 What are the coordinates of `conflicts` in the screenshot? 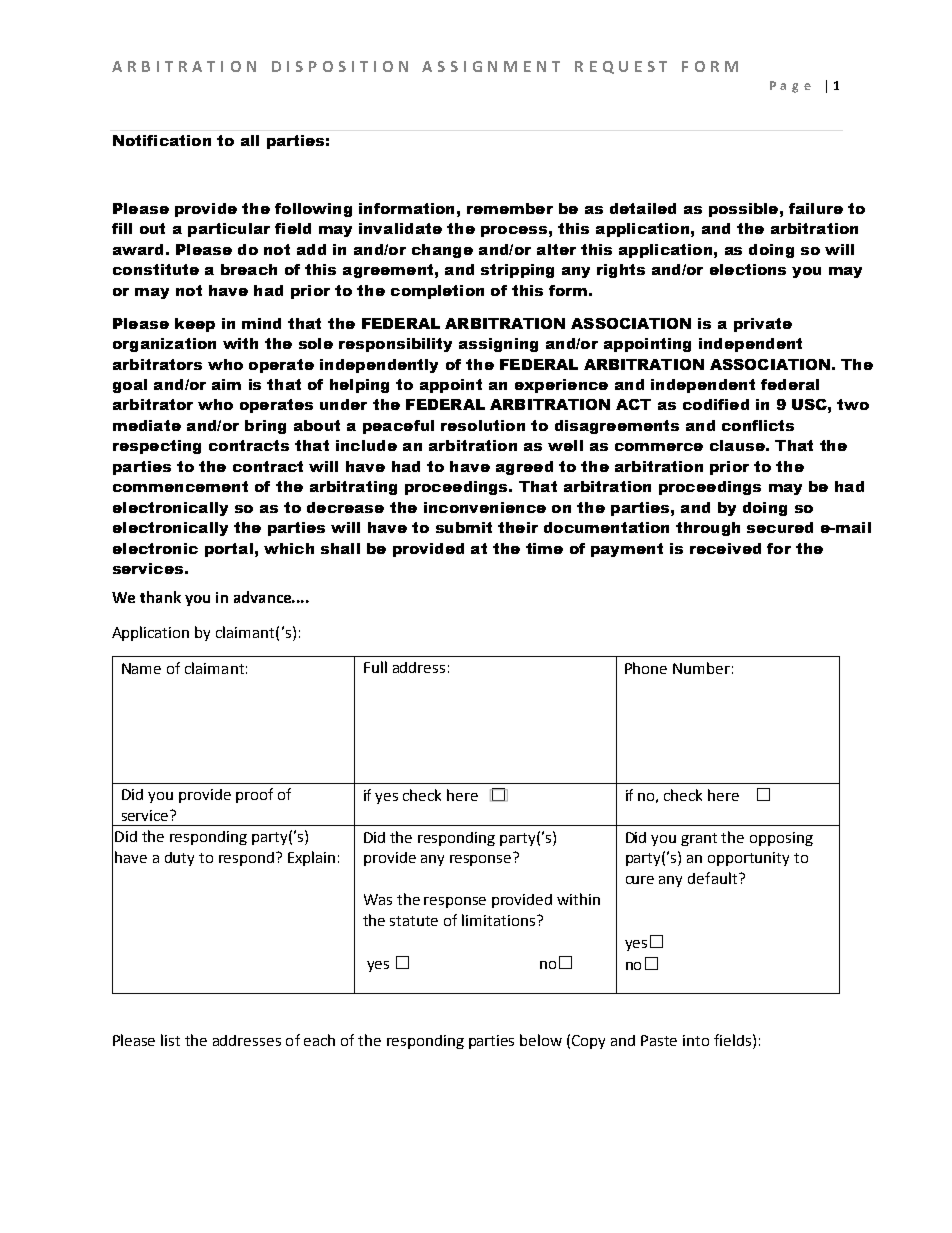 It's located at (758, 425).
